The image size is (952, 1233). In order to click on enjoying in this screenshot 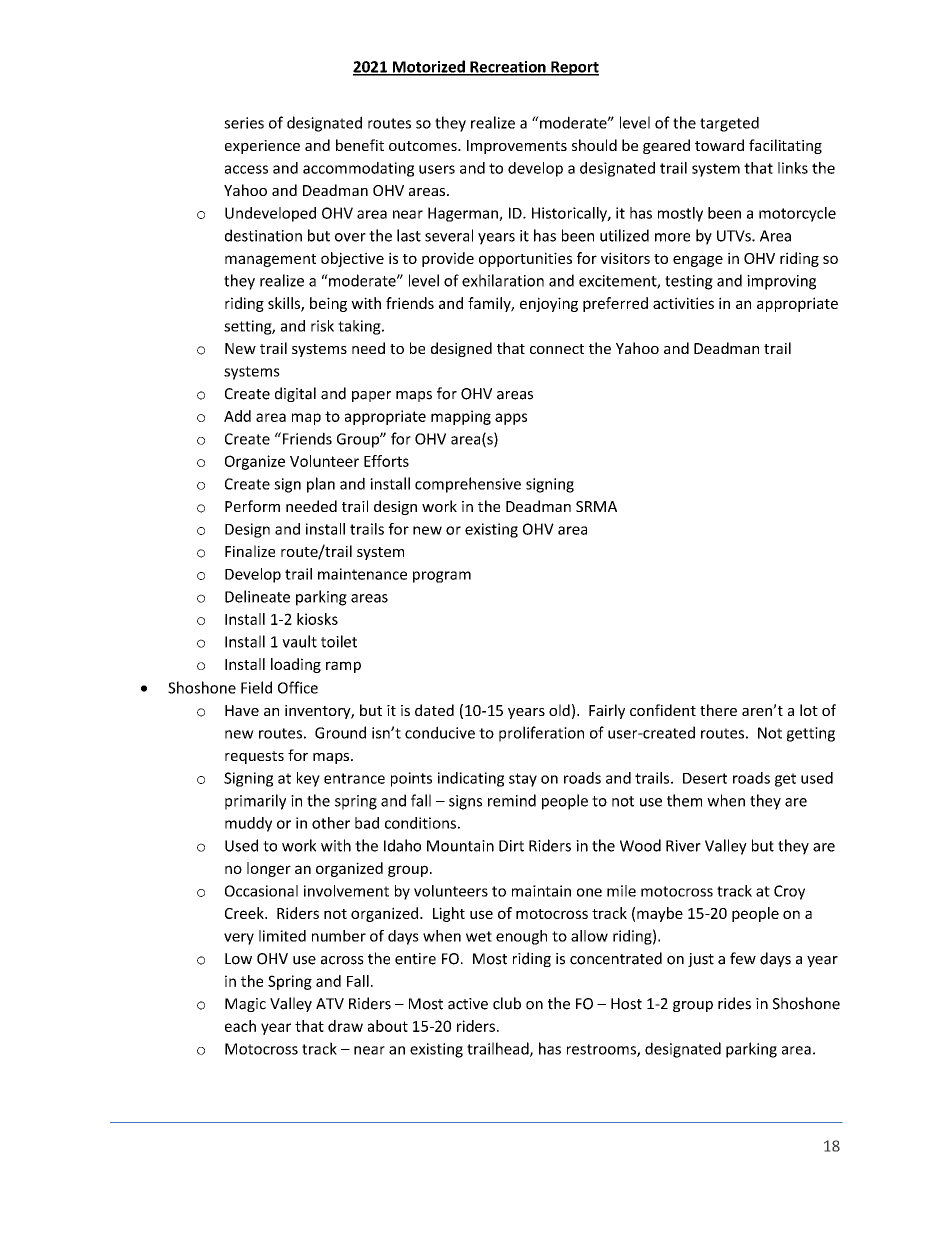, I will do `click(549, 304)`.
